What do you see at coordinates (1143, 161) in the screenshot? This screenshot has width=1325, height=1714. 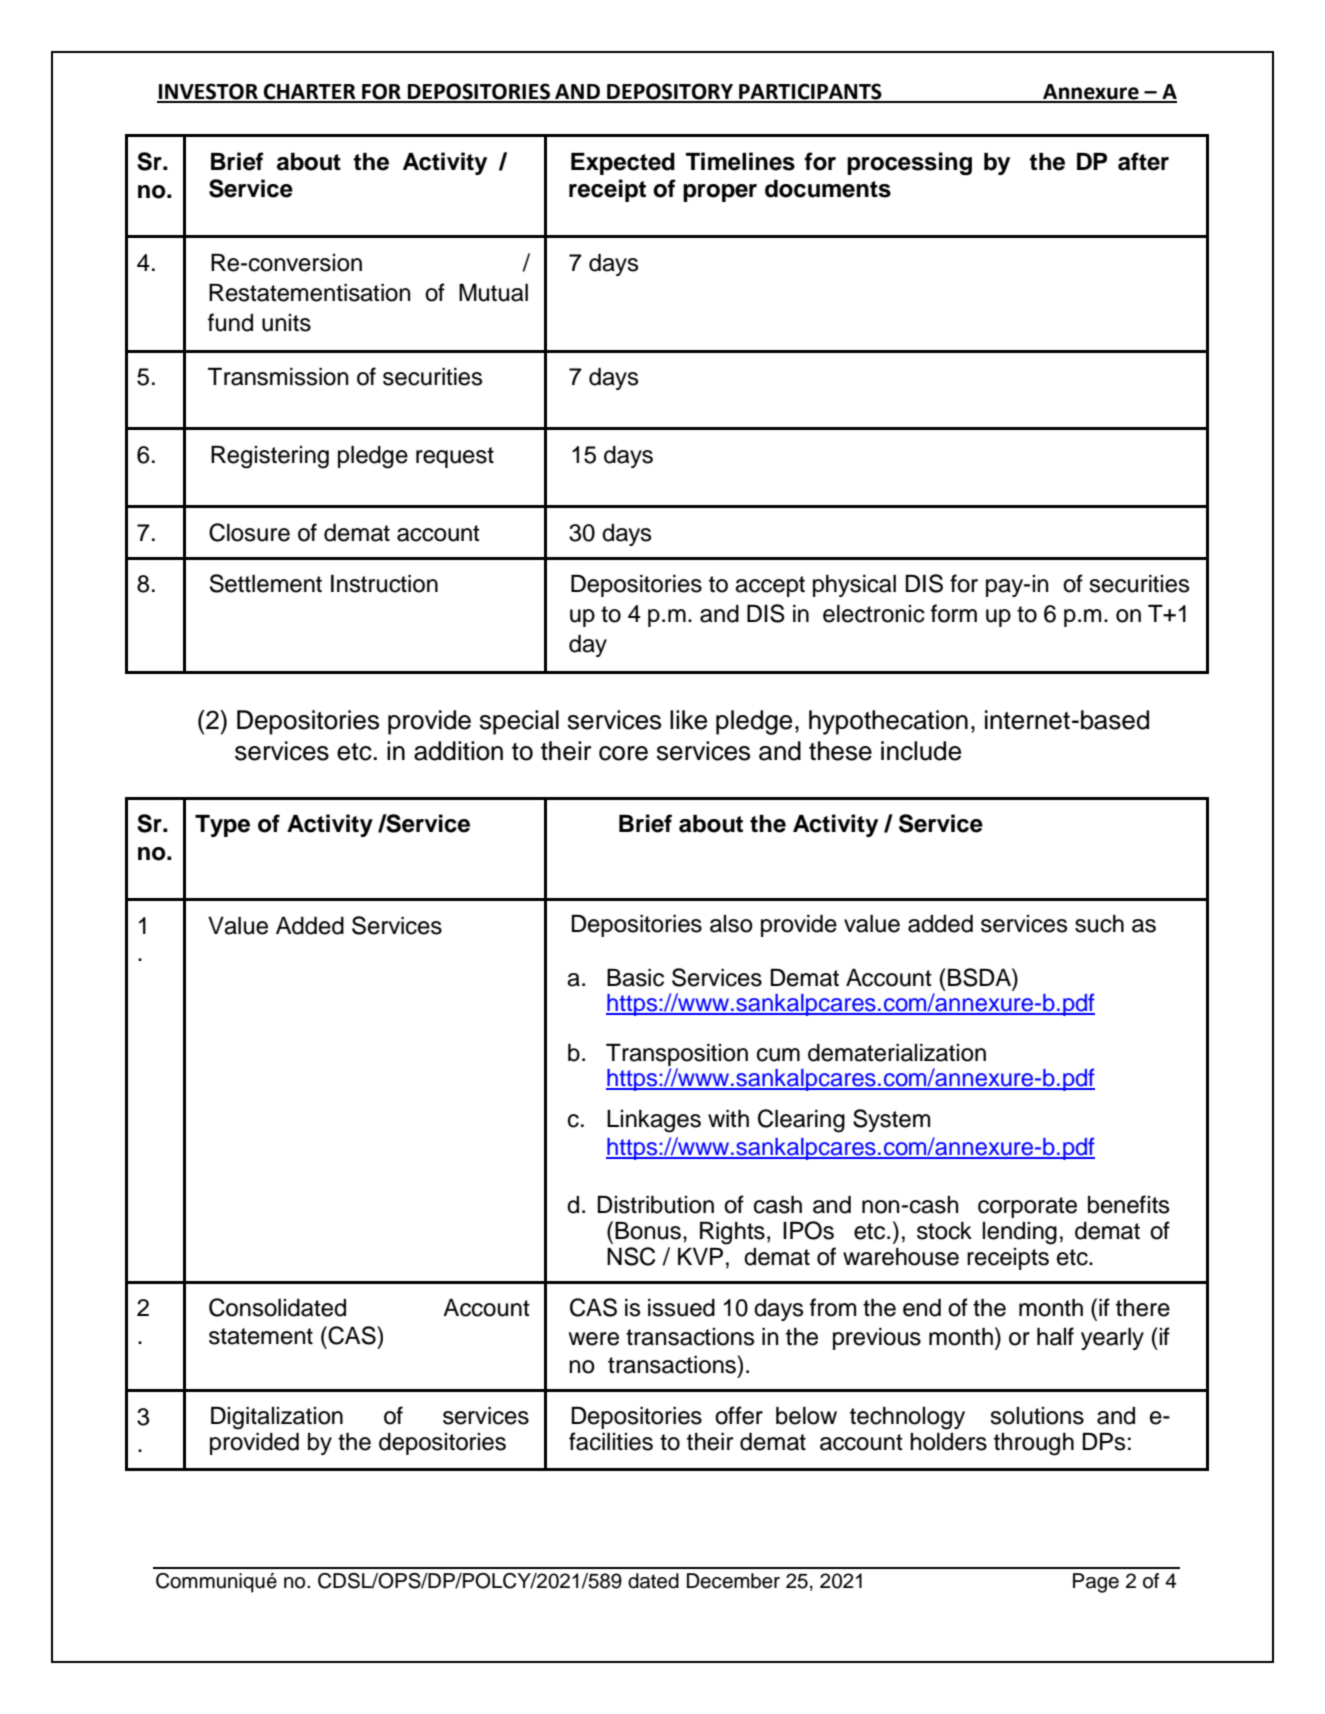 I see `after` at bounding box center [1143, 161].
